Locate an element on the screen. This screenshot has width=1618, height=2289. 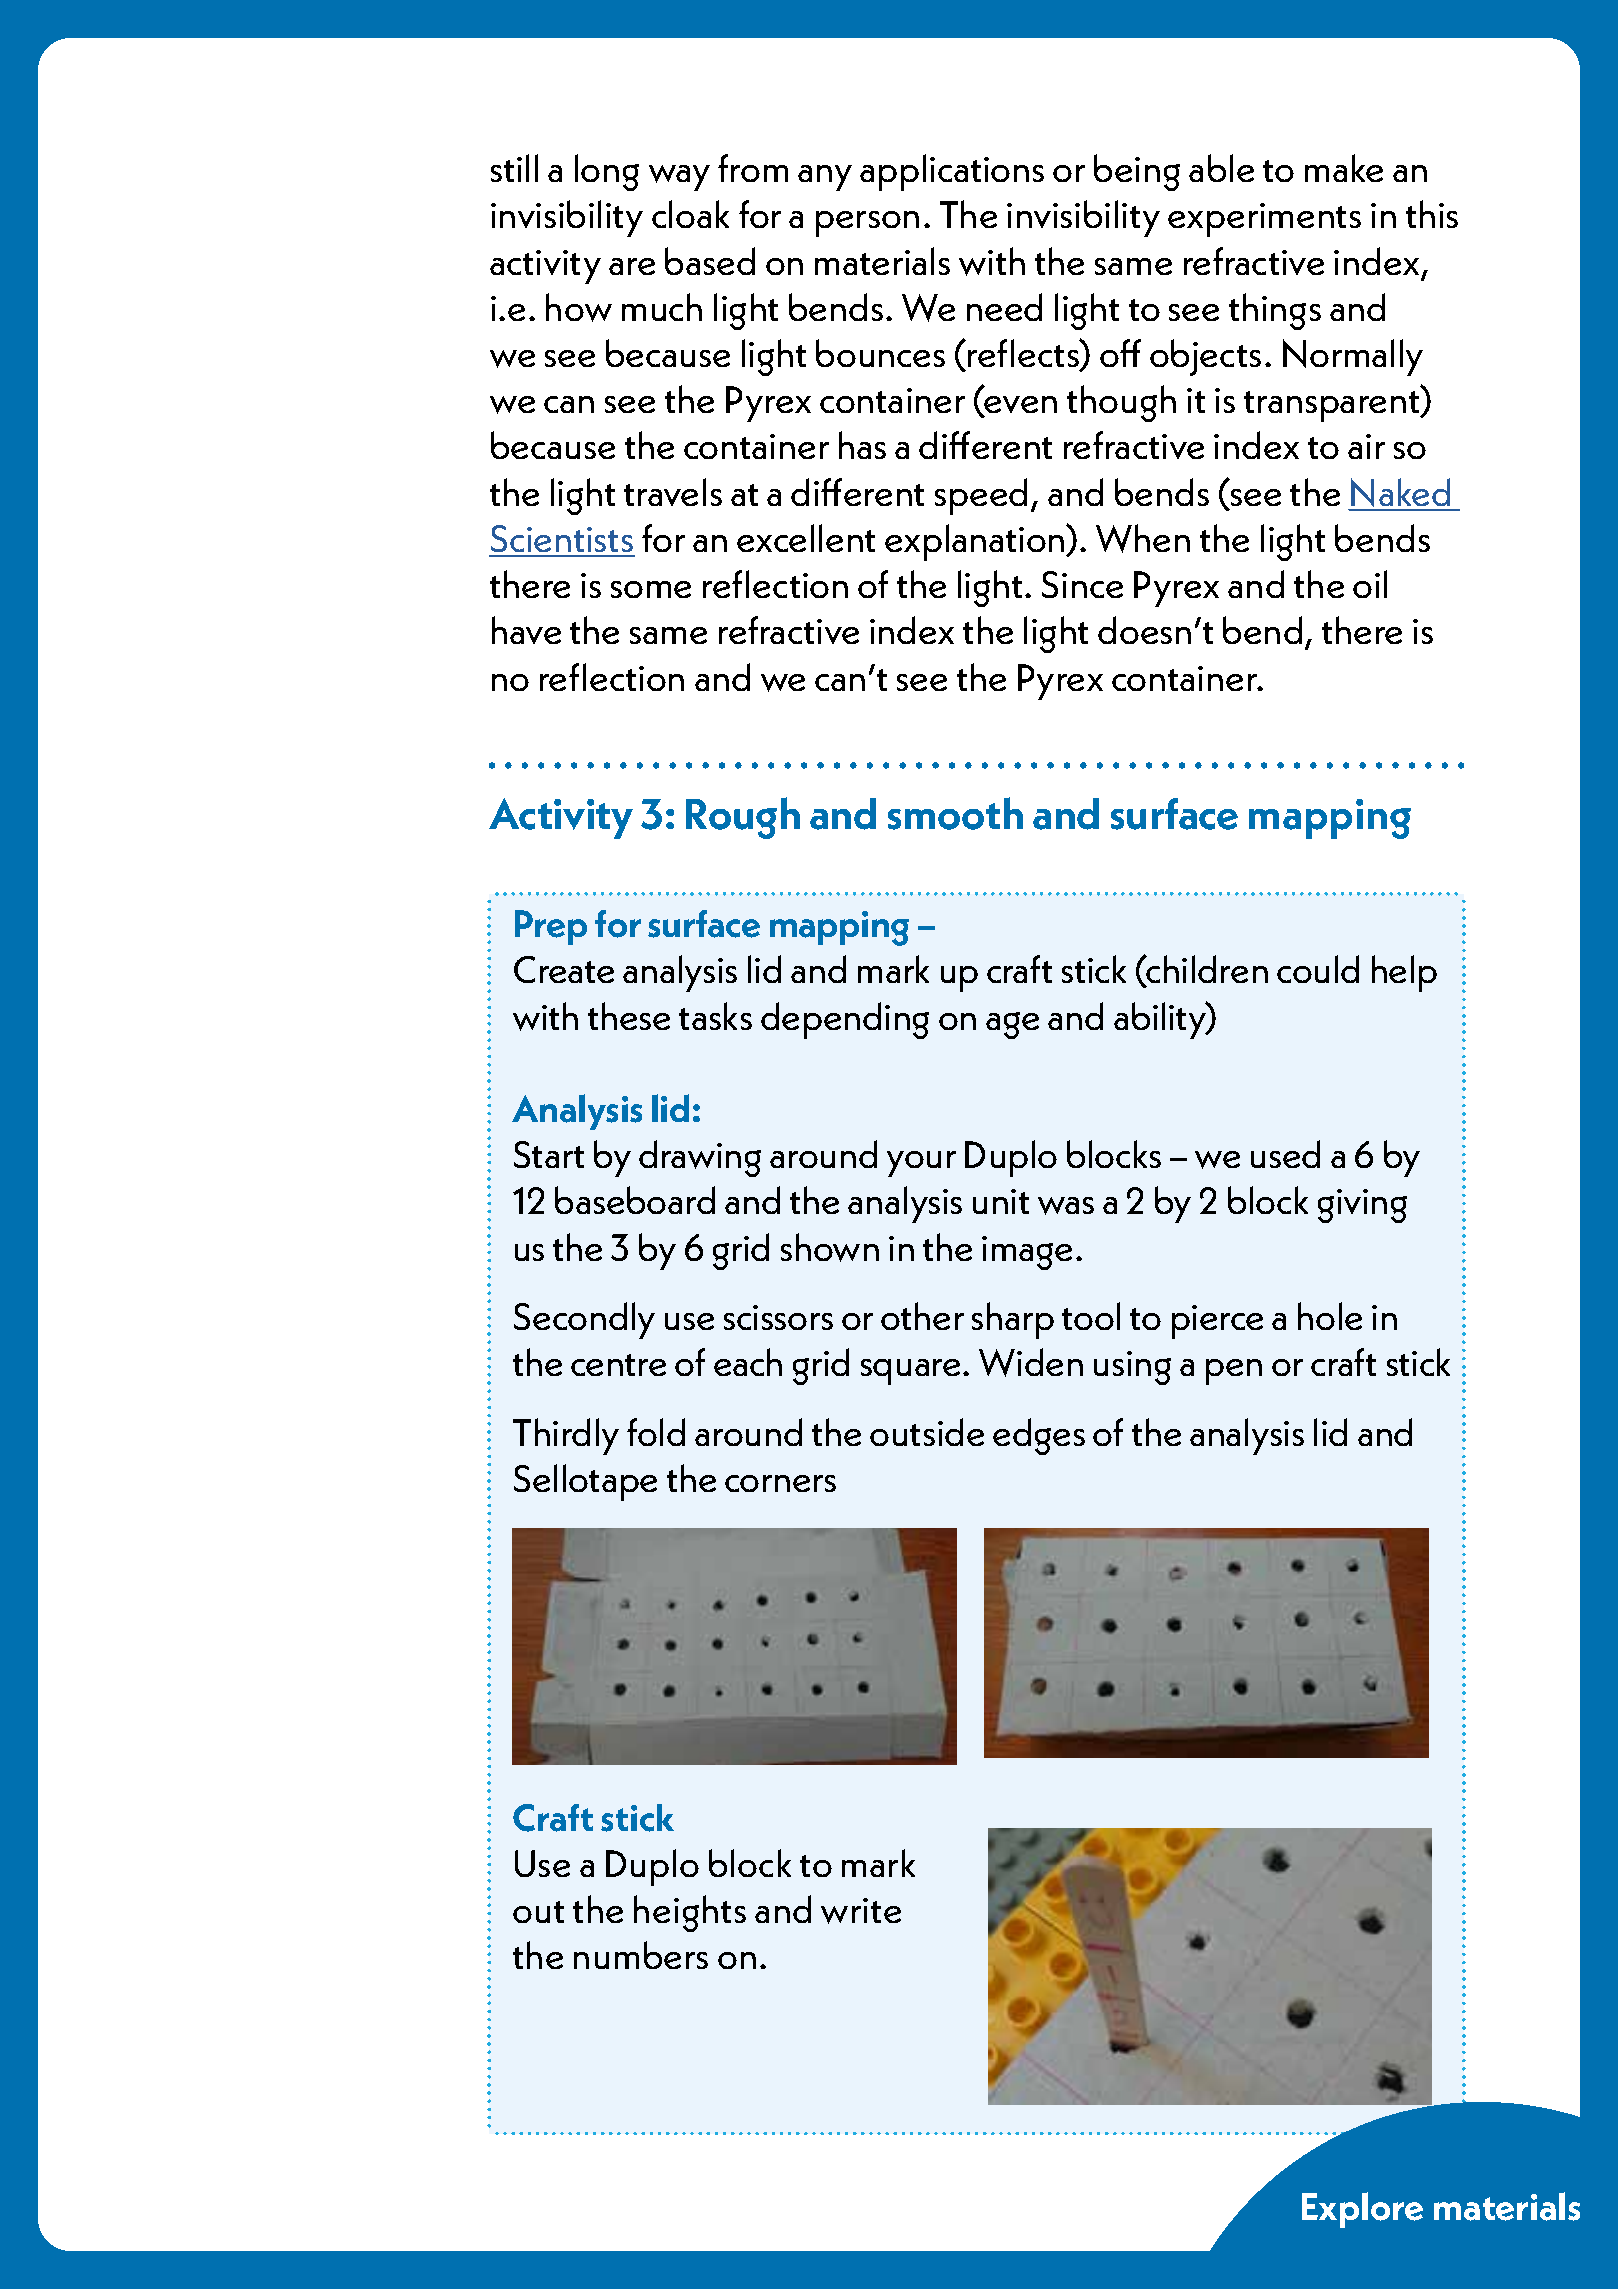
experiments is located at coordinates (1264, 220).
